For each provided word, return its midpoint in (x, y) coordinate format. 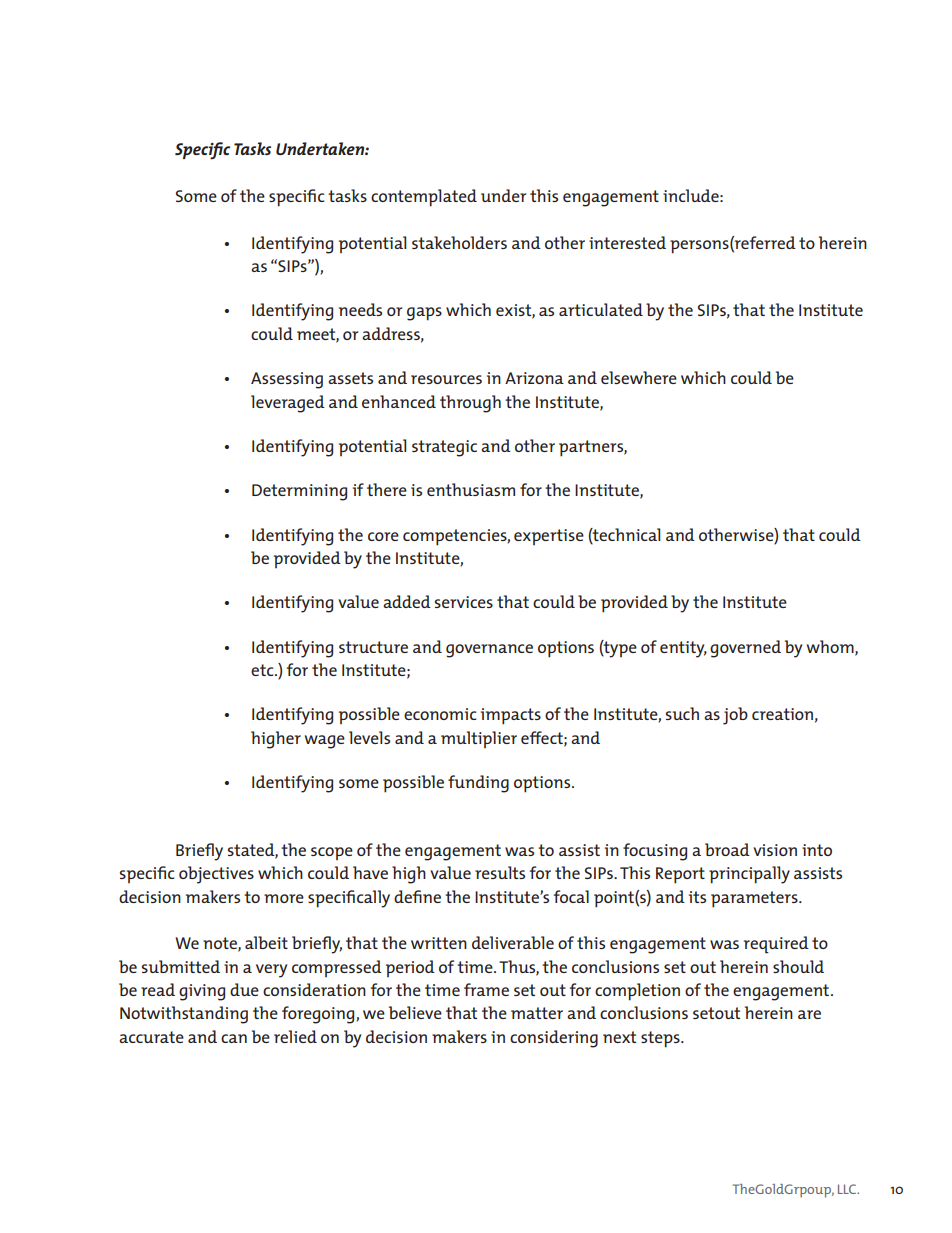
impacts (511, 716)
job (735, 716)
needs (360, 309)
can (234, 1038)
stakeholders (459, 242)
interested (627, 242)
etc (263, 670)
